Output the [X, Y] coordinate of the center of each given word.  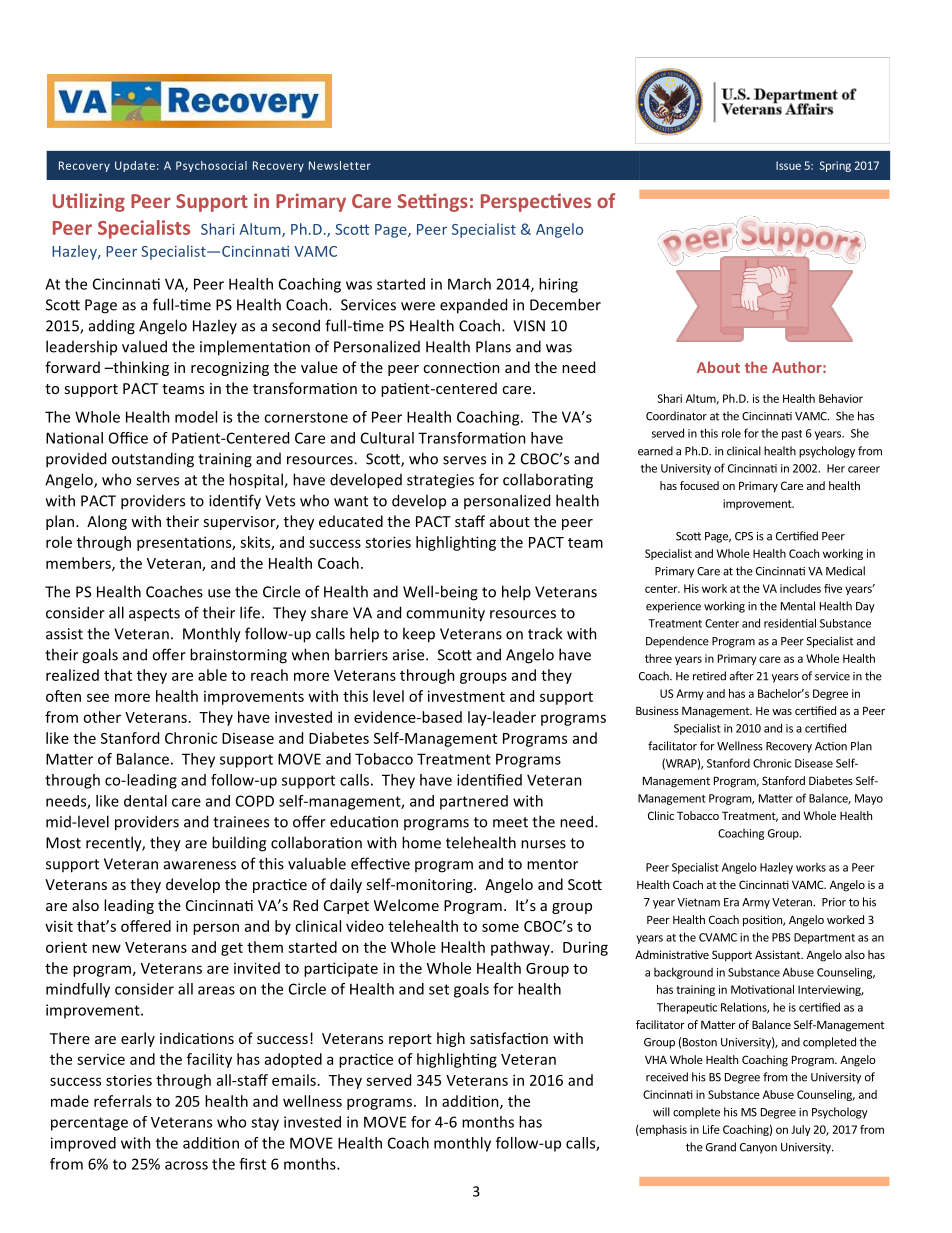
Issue [788, 165]
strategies [440, 481]
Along [107, 522]
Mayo [869, 799]
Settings [433, 202]
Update [135, 166]
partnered [474, 802]
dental [145, 801]
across [186, 1165]
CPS [744, 536]
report [410, 1040]
